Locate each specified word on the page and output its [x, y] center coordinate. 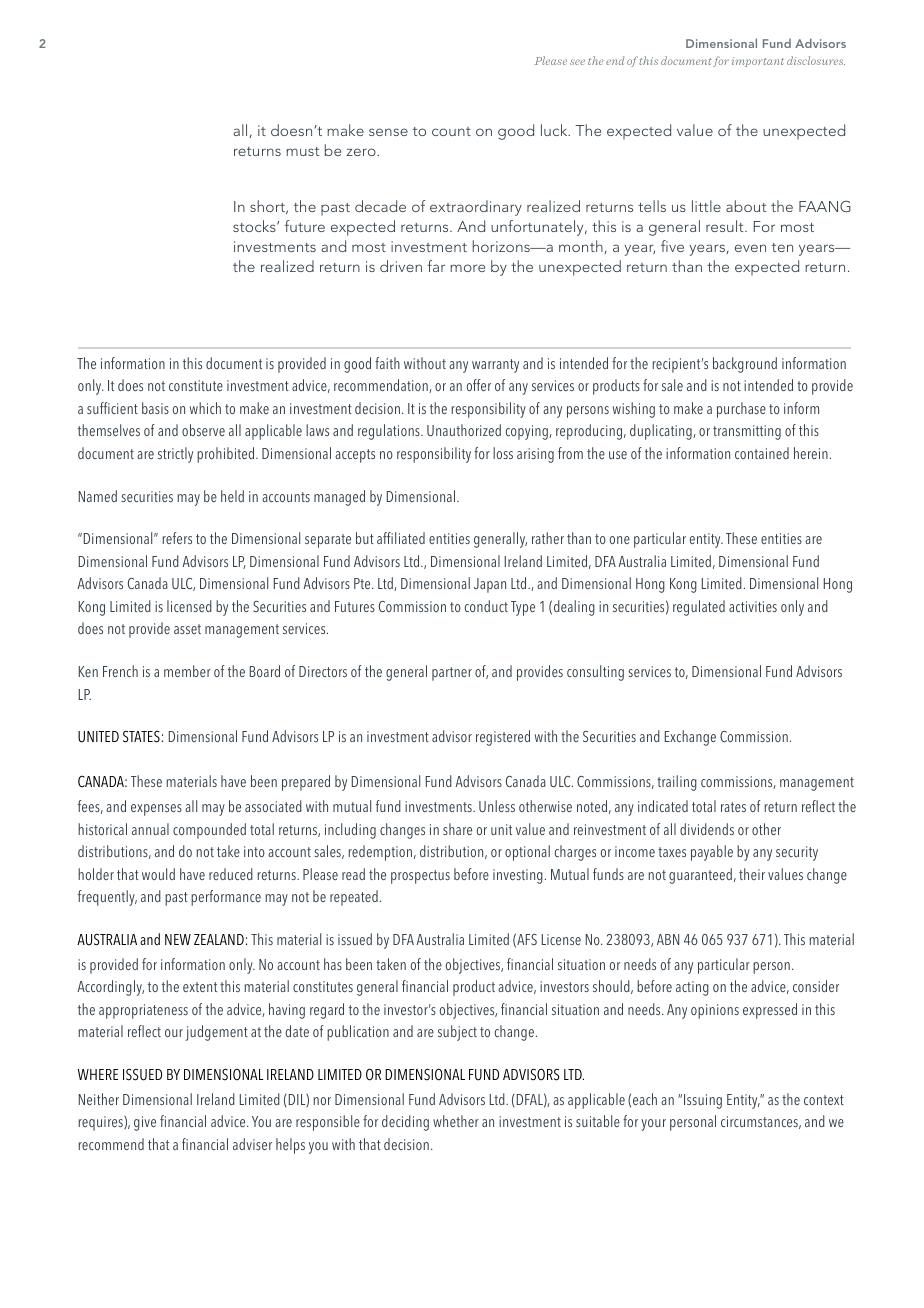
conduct [486, 606]
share [457, 829]
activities [753, 606]
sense [388, 132]
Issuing [703, 1101]
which [205, 408]
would [158, 874]
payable [712, 853]
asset [187, 629]
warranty [495, 366]
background [745, 365]
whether [456, 1121]
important [758, 62]
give [145, 1123]
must [302, 151]
